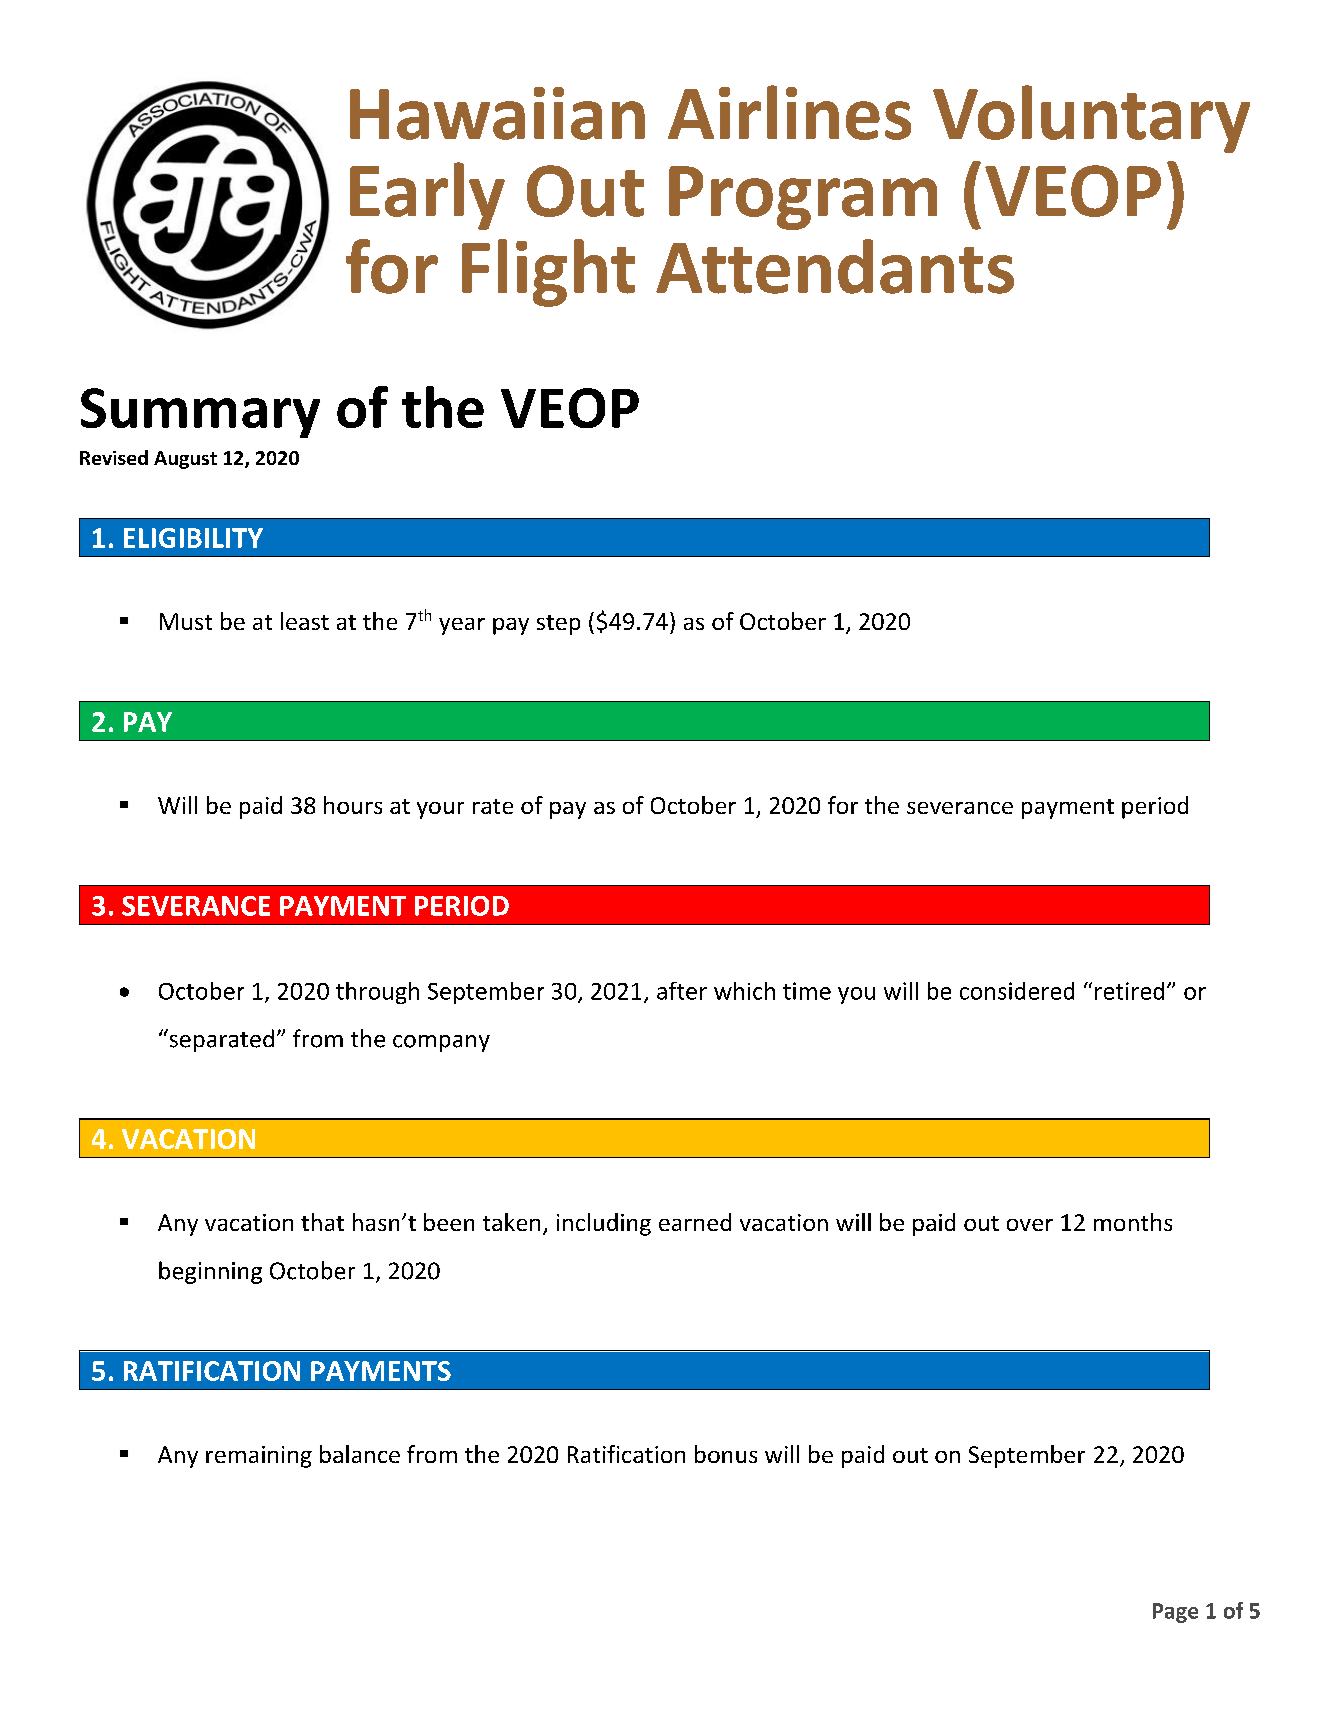 The width and height of the screenshot is (1339, 1733). Describe the element at coordinates (1017, 991) in the screenshot. I see `considered` at that location.
